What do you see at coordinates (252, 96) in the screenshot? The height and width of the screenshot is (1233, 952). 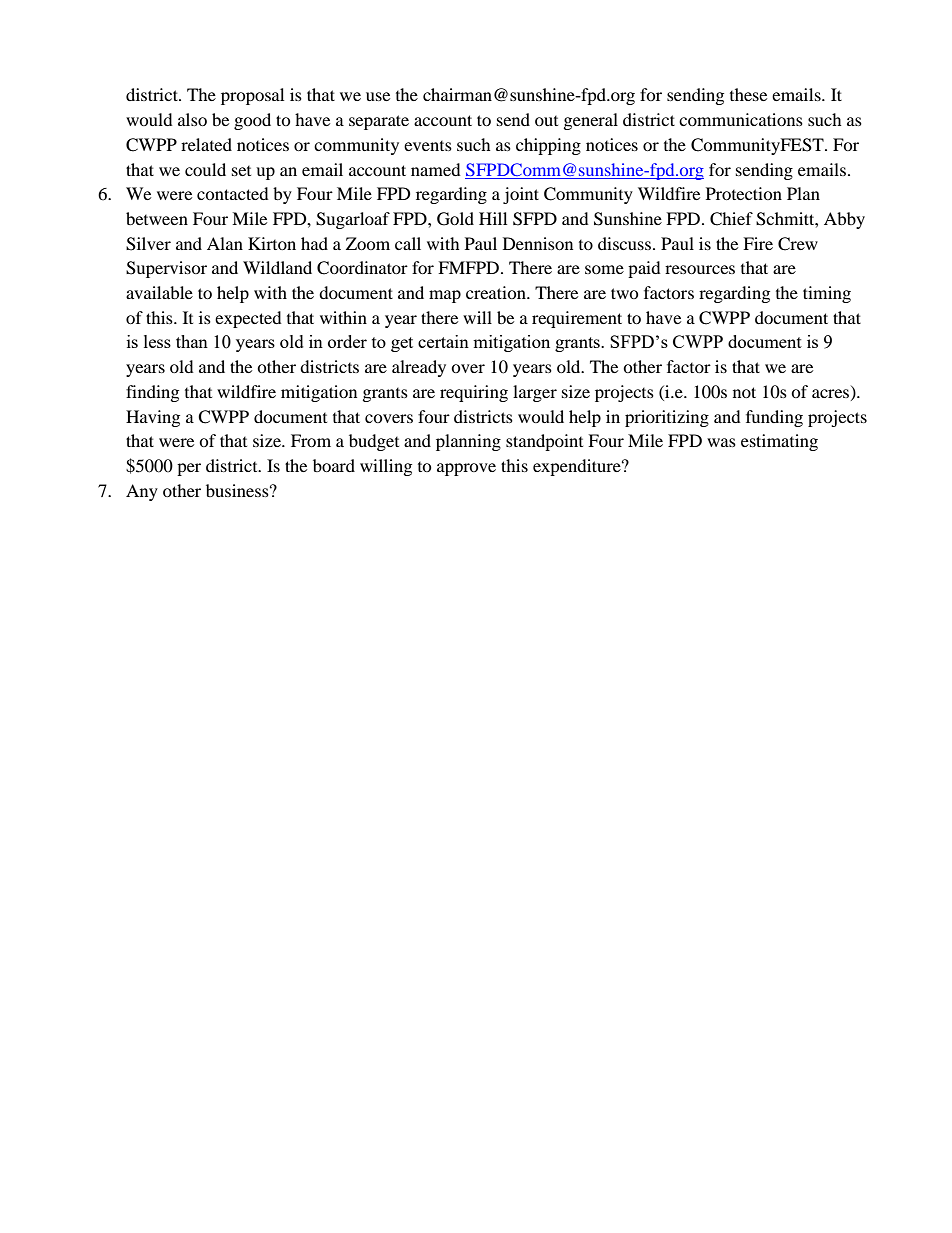 I see `proposal` at bounding box center [252, 96].
